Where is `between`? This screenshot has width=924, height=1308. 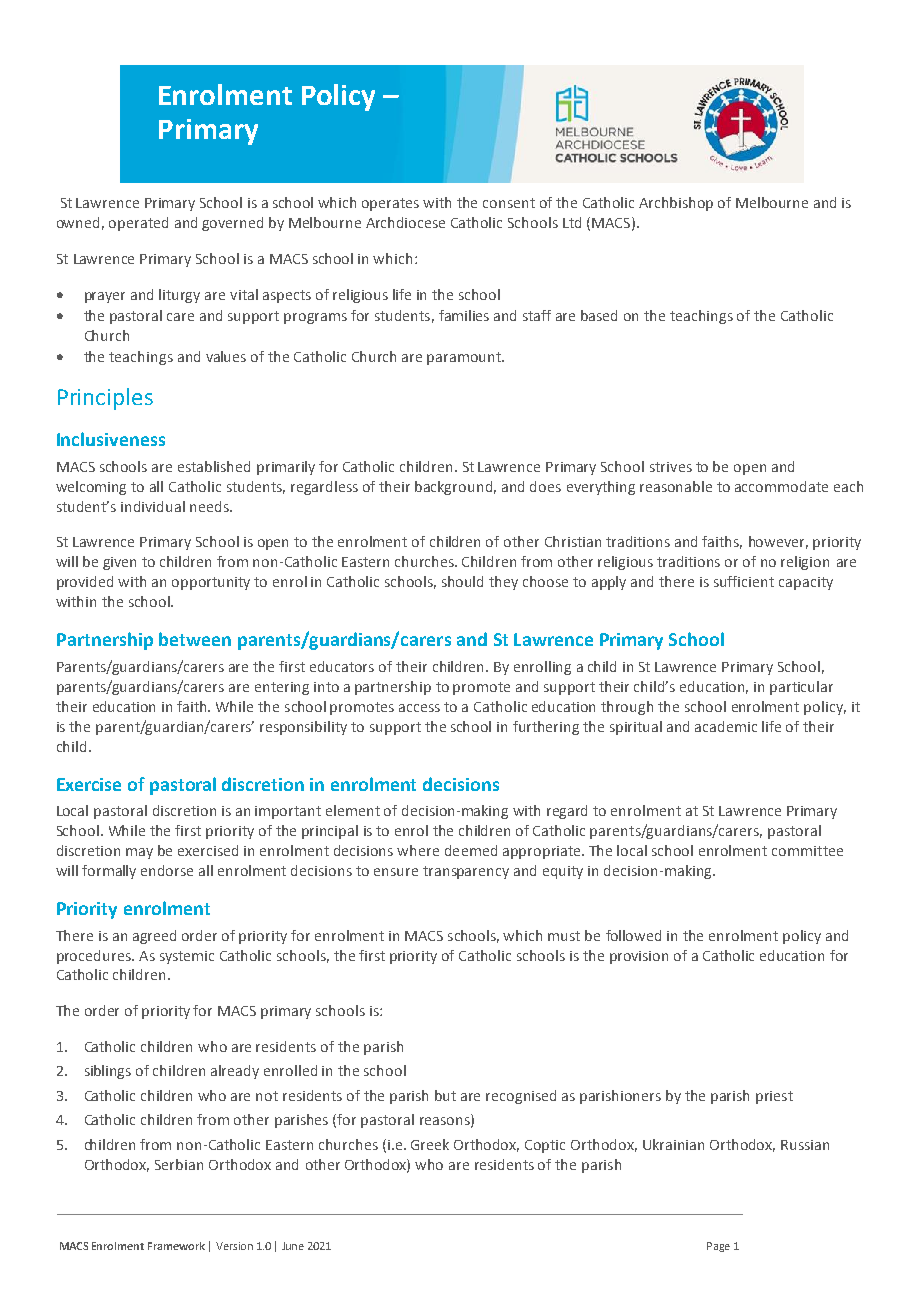
between is located at coordinates (195, 639).
